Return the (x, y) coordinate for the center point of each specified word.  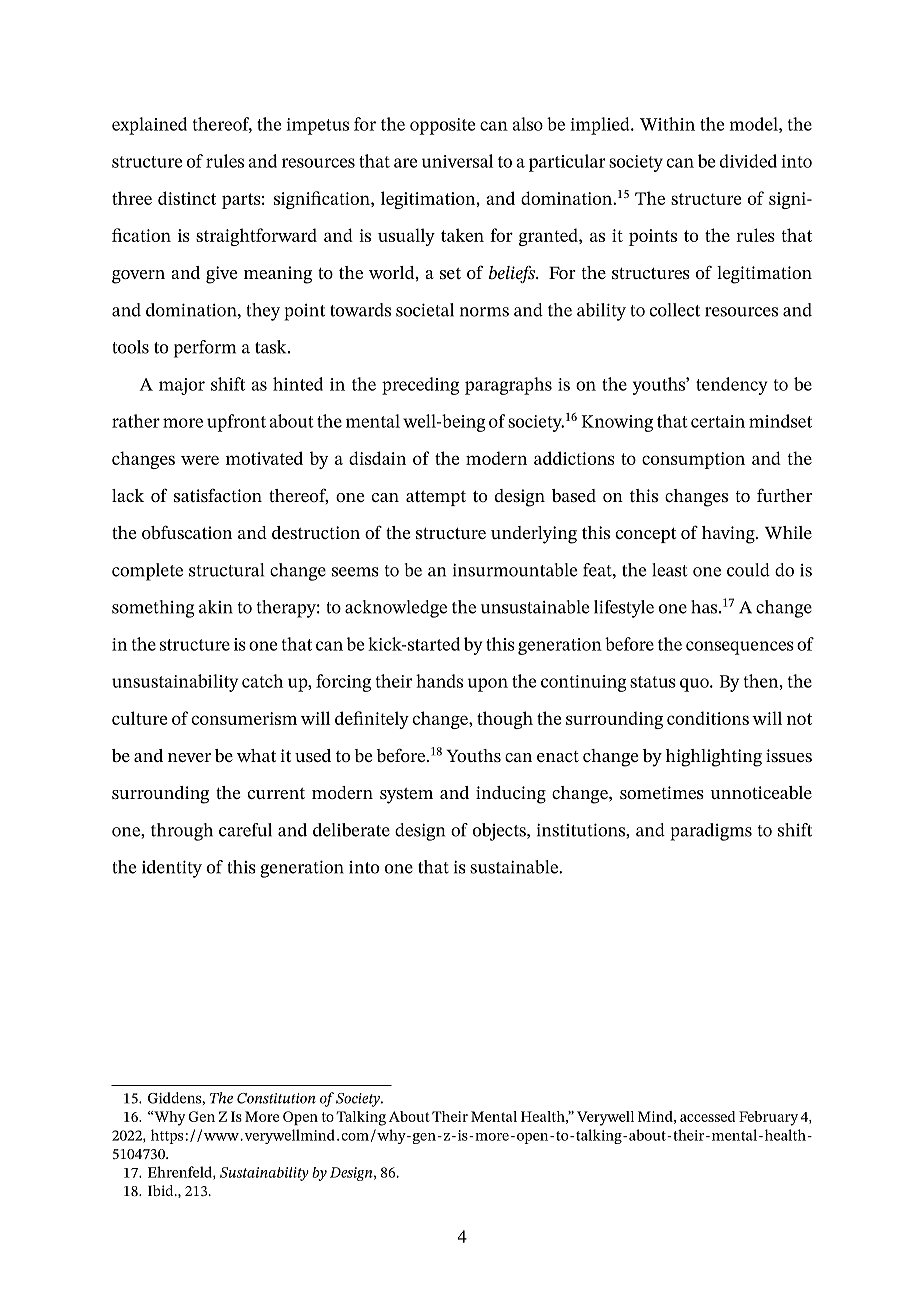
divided (748, 161)
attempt (436, 498)
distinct (187, 198)
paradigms (711, 832)
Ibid (162, 1190)
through (182, 832)
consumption (693, 460)
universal (457, 161)
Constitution (276, 1098)
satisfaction (218, 495)
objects (500, 832)
